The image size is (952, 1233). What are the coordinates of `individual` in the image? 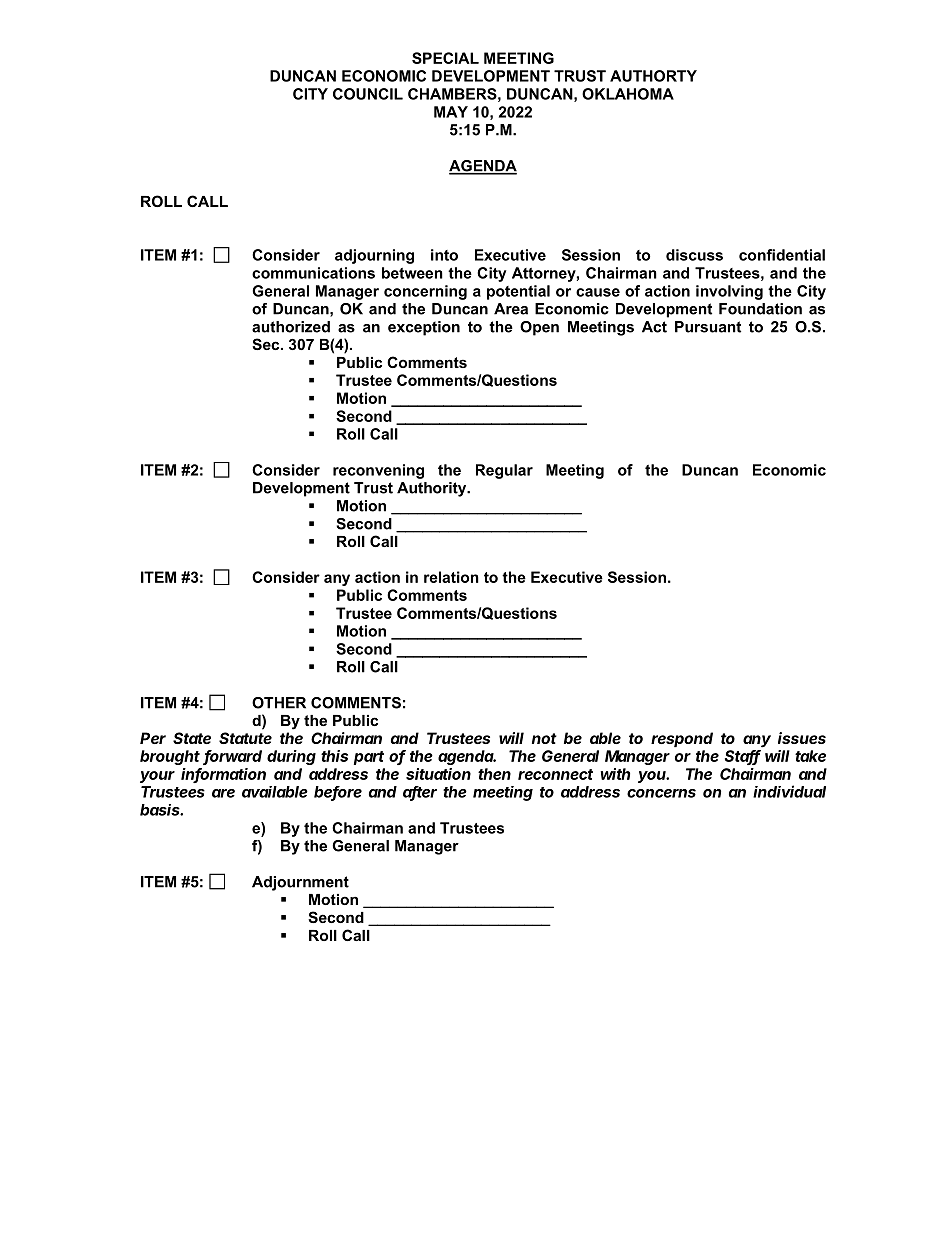 It's located at (789, 791).
